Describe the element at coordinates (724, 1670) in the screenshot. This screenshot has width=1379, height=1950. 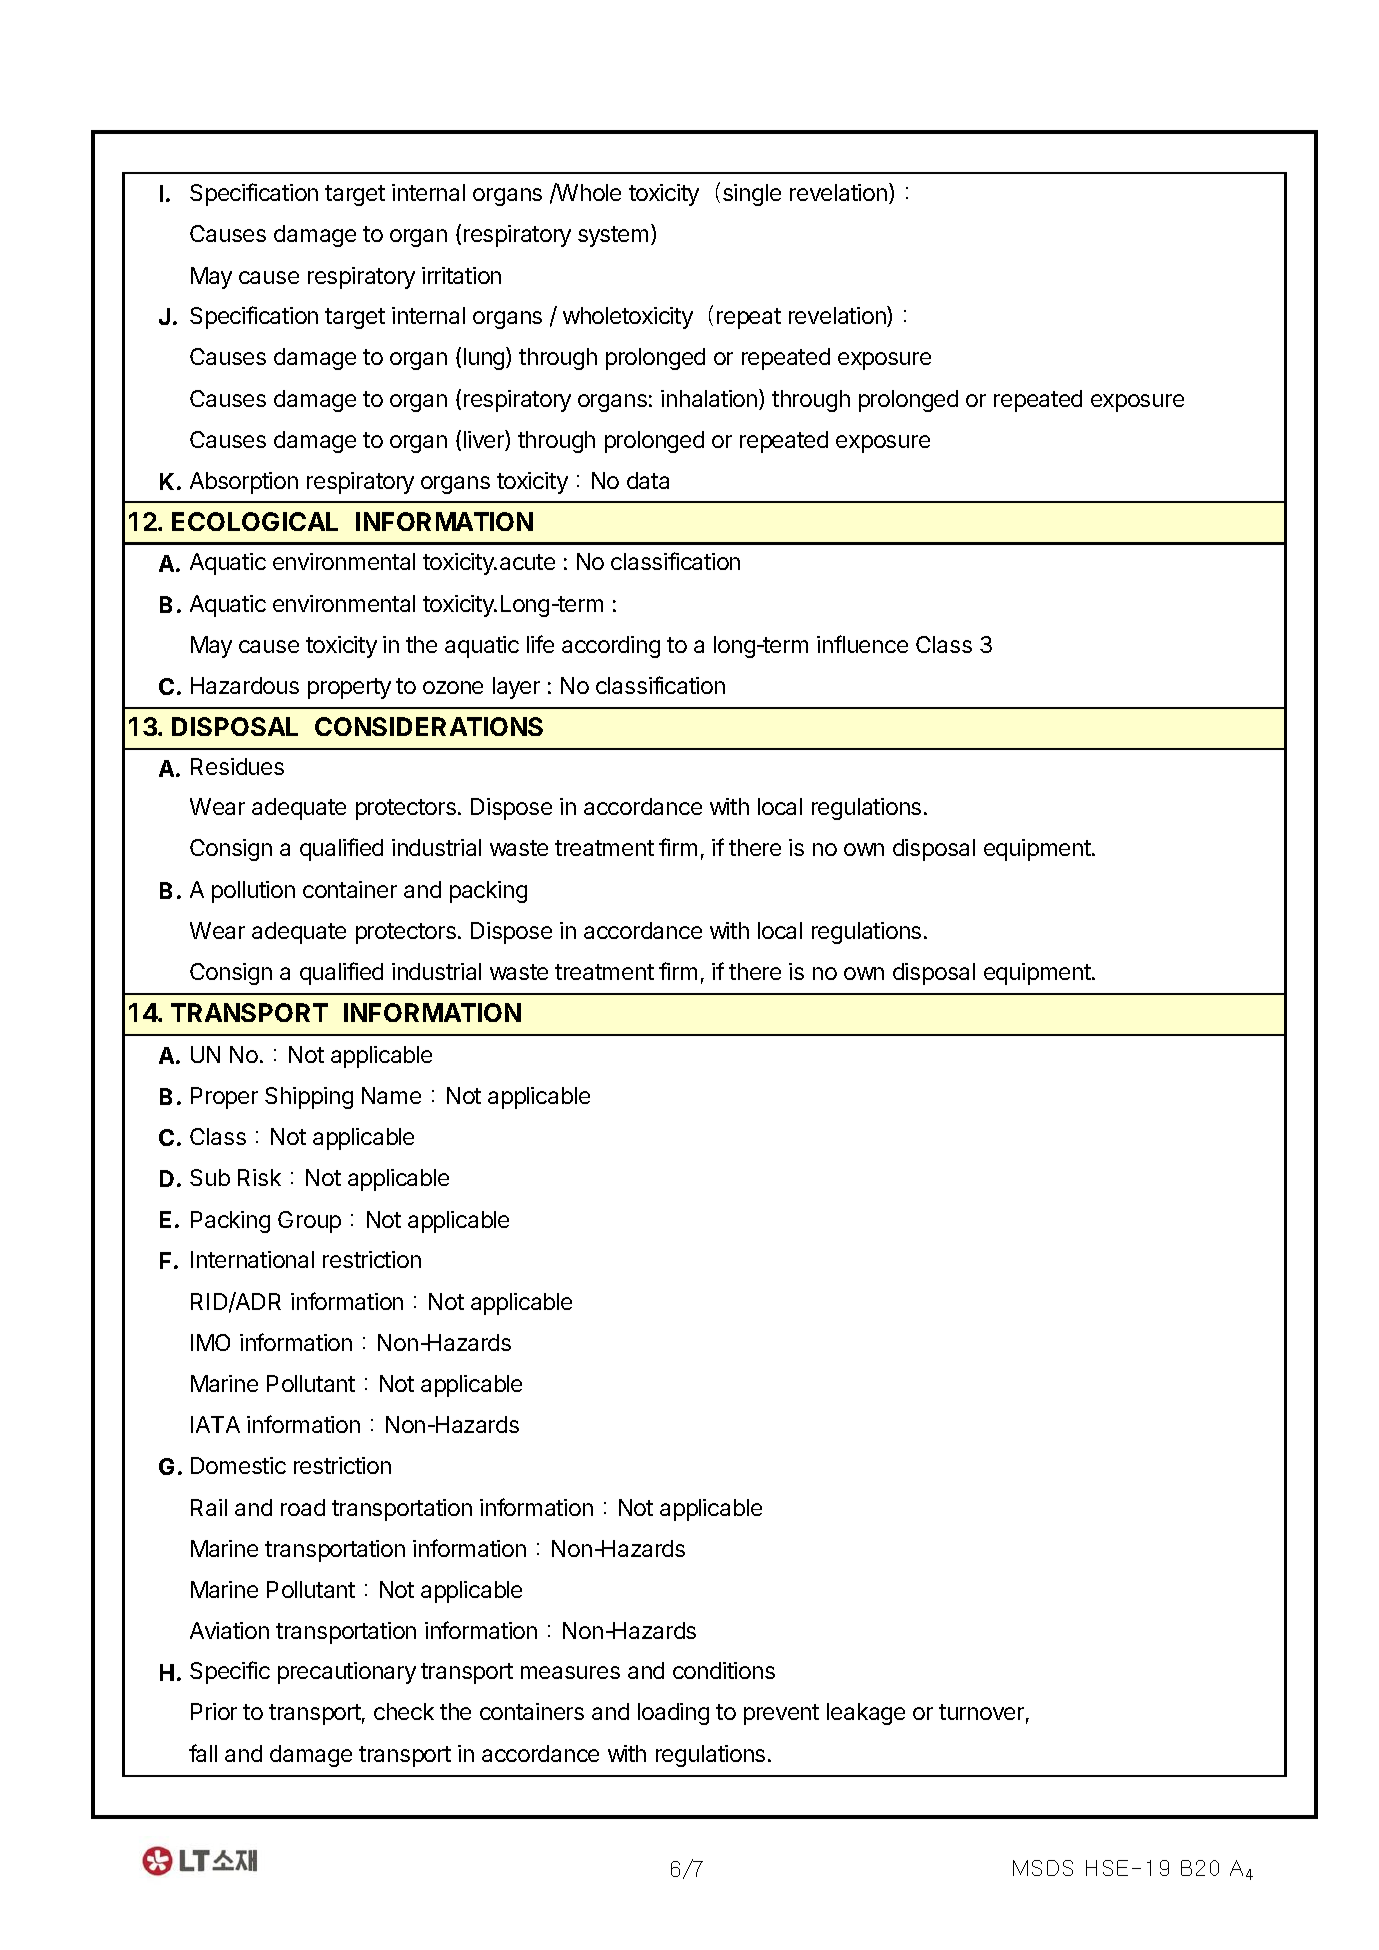
I see `conditions` at that location.
